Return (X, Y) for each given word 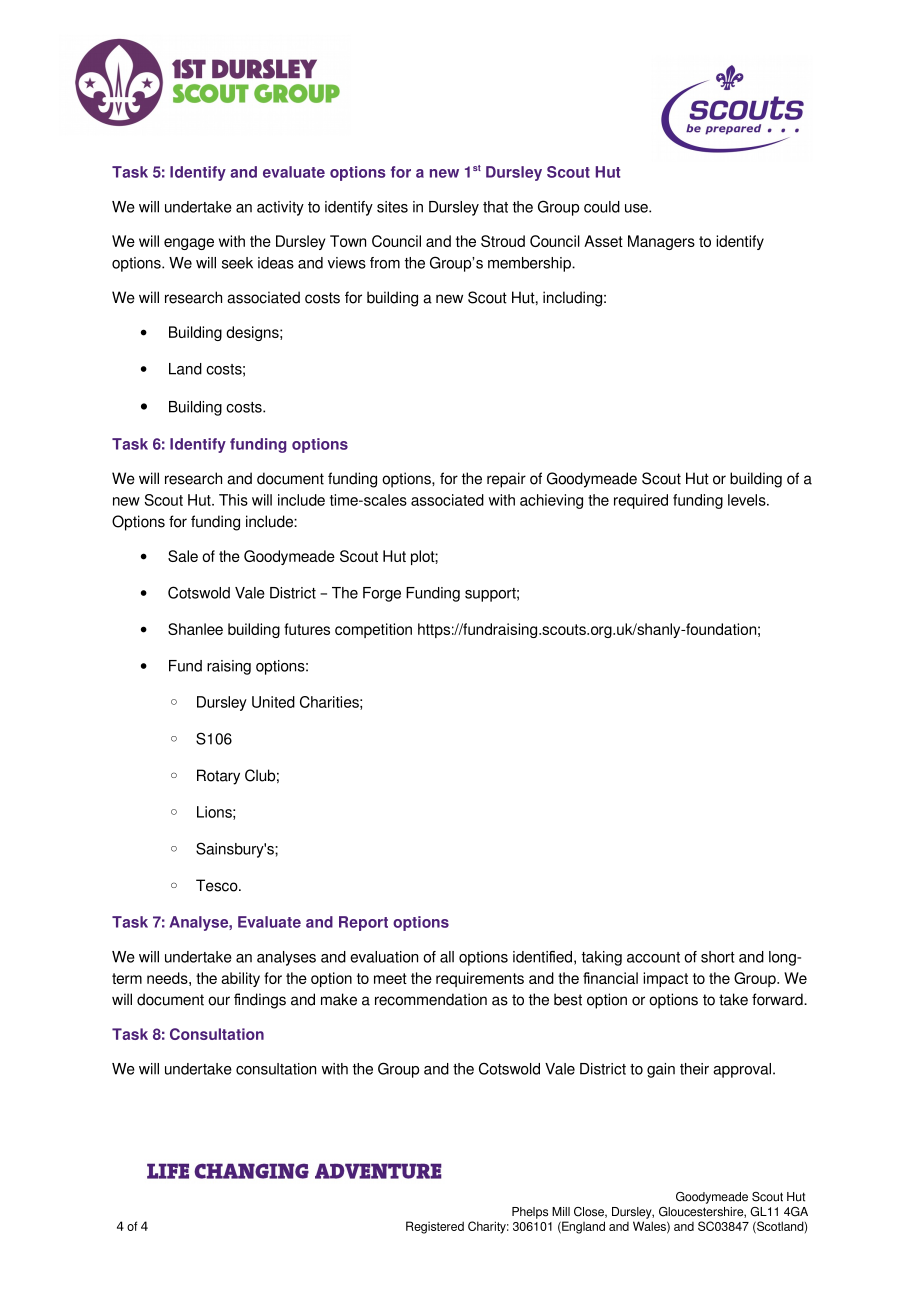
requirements (480, 979)
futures (307, 629)
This (233, 500)
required (641, 501)
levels (748, 500)
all (447, 957)
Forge (382, 594)
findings (260, 1001)
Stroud (503, 241)
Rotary (218, 777)
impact (665, 979)
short (718, 957)
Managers (661, 242)
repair (506, 480)
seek (237, 263)
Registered (435, 1227)
